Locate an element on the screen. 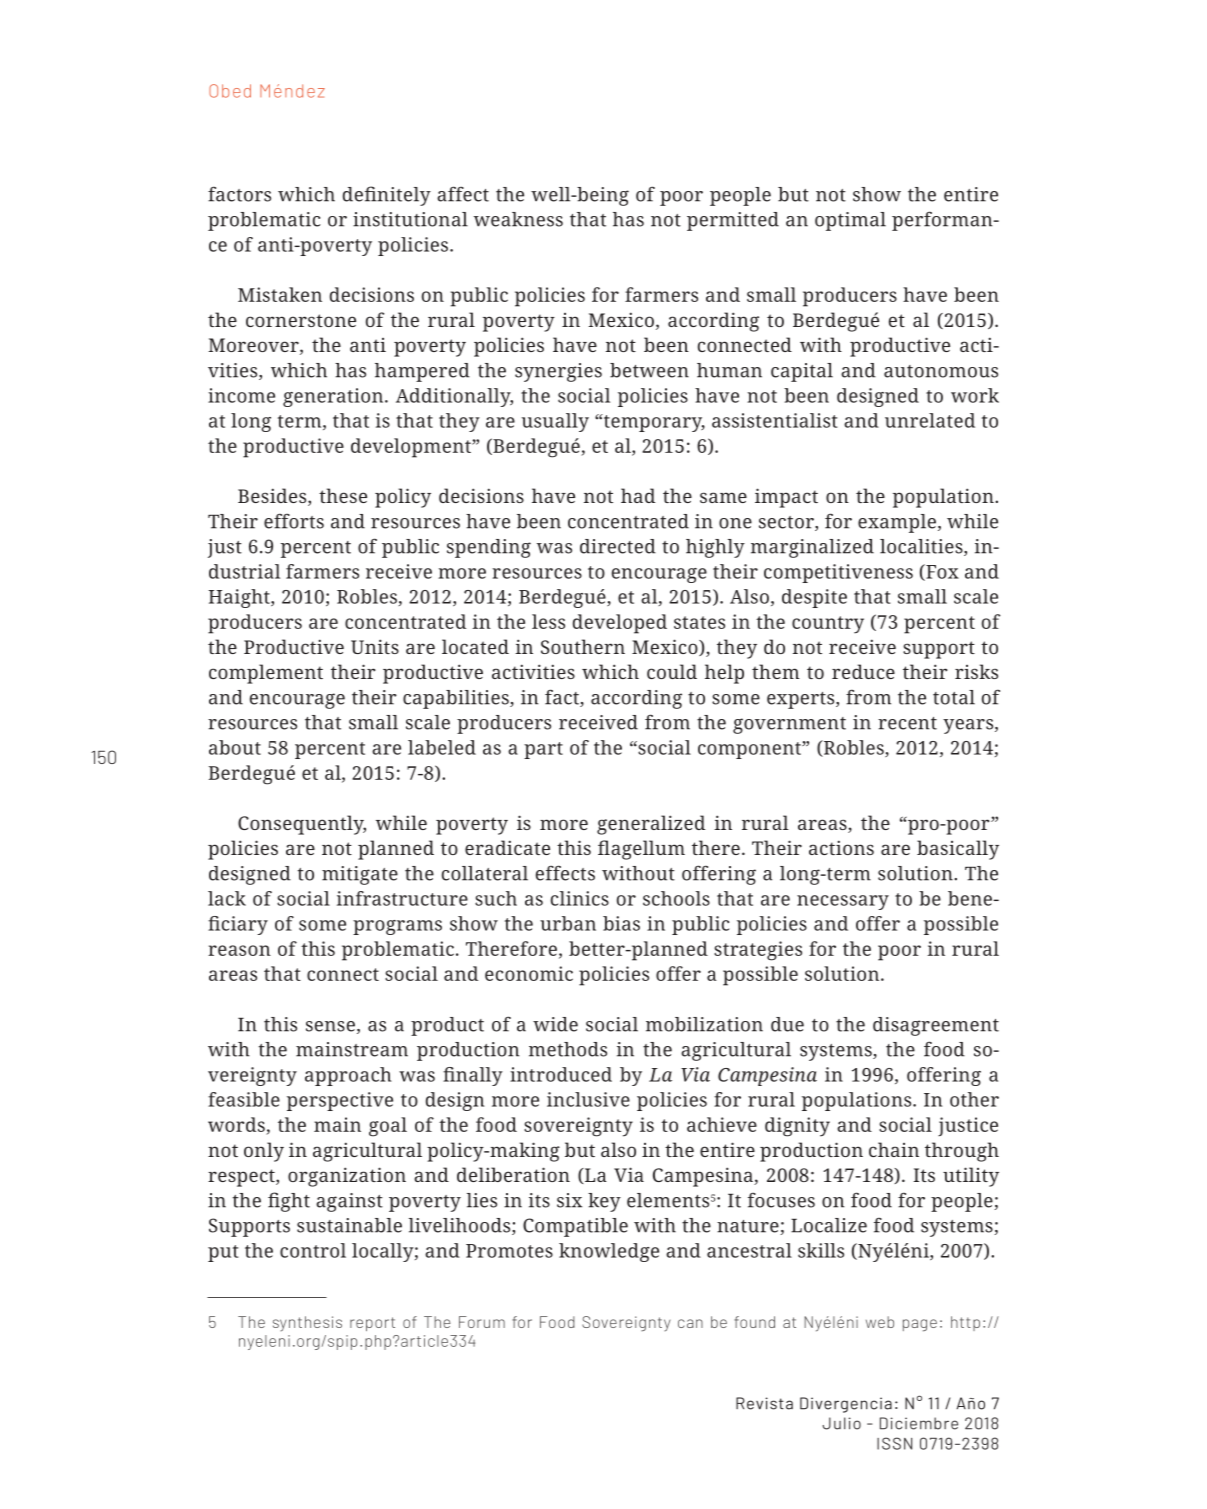  perspective is located at coordinates (340, 1101).
